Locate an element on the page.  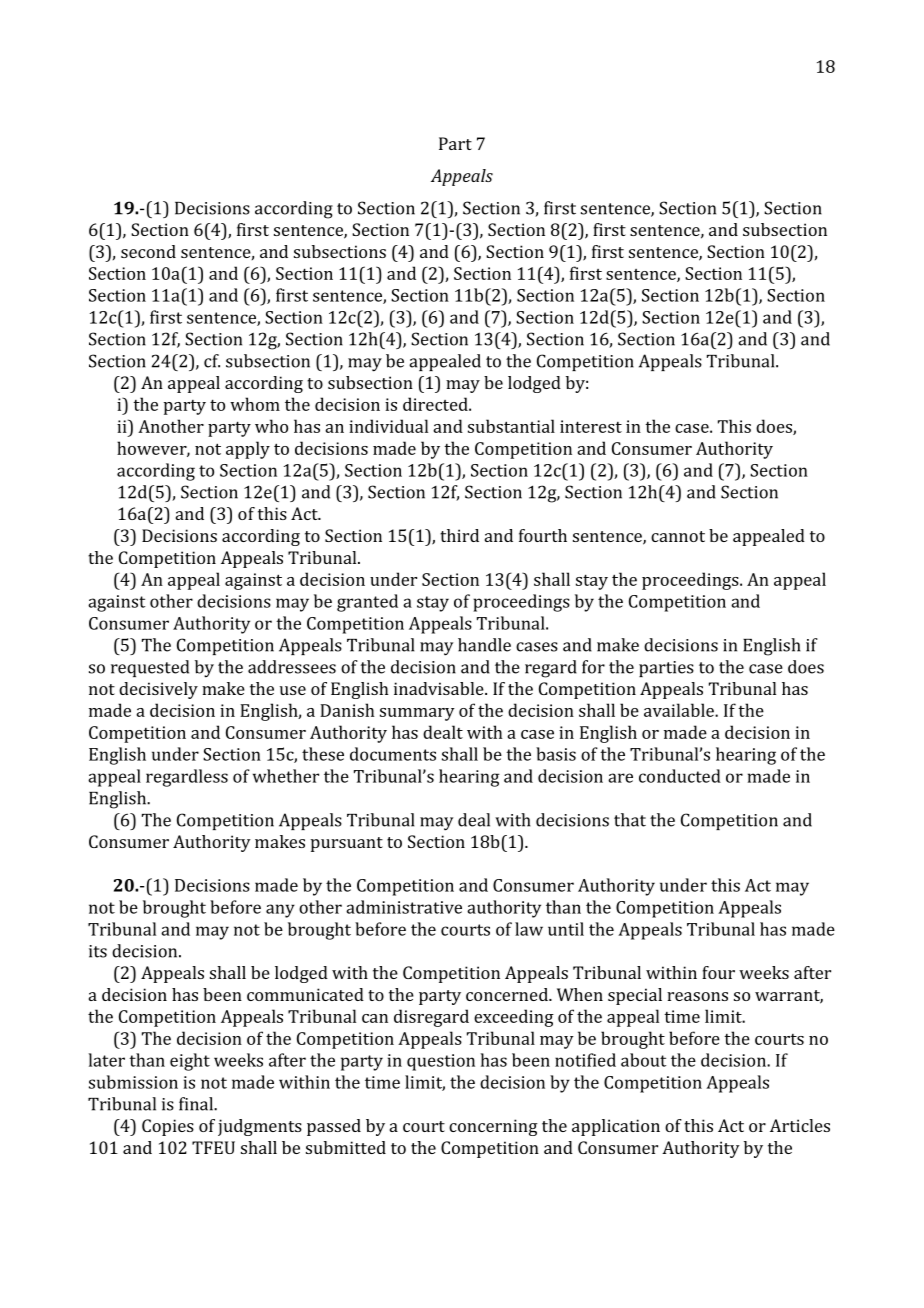
second is located at coordinates (148, 251).
